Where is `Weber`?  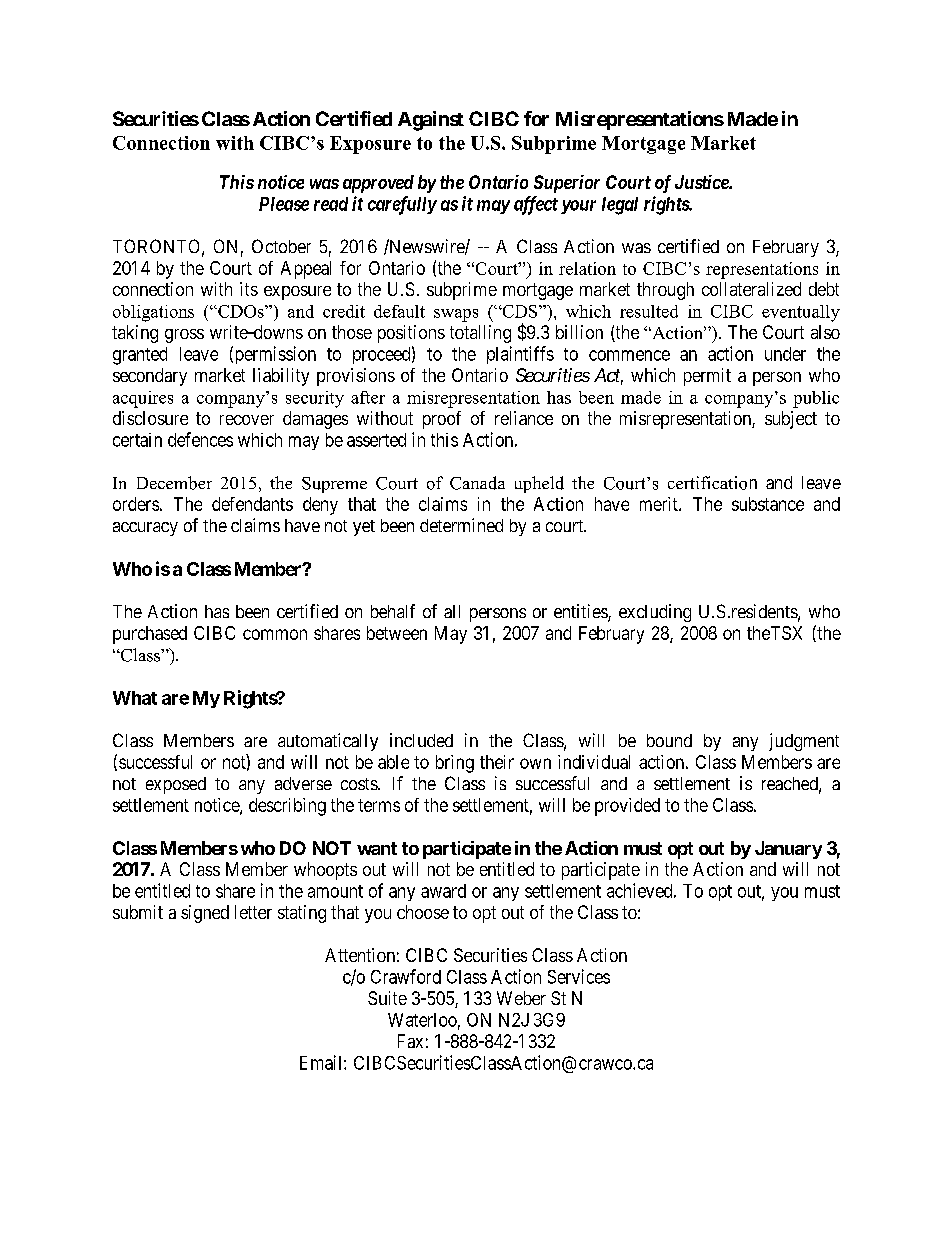
Weber is located at coordinates (521, 998).
